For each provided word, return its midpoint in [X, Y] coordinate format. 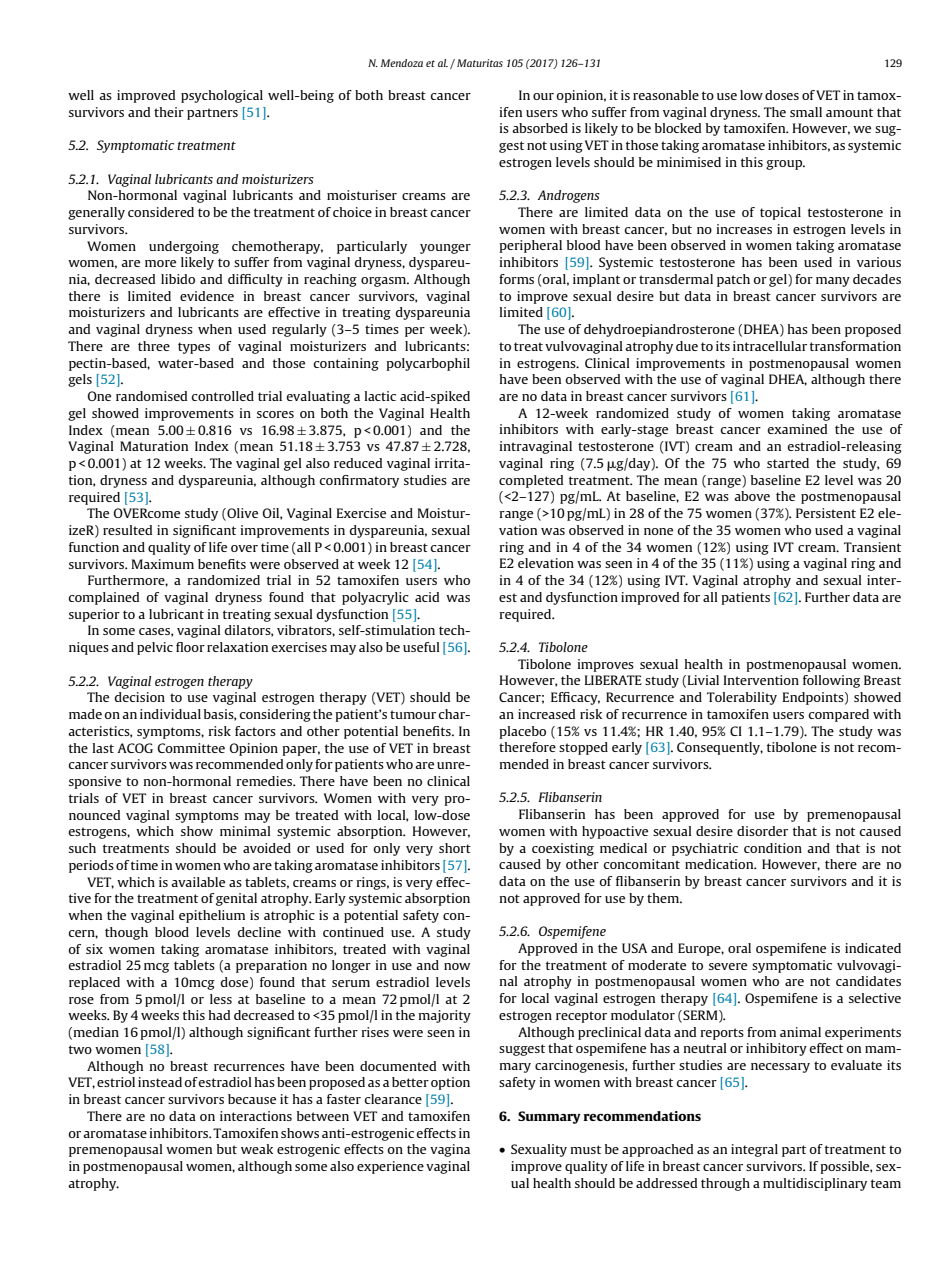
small [806, 112]
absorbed [540, 128]
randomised [151, 396]
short [455, 848]
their [169, 112]
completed [531, 481]
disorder [762, 831]
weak [257, 1149]
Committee [191, 748]
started [788, 463]
